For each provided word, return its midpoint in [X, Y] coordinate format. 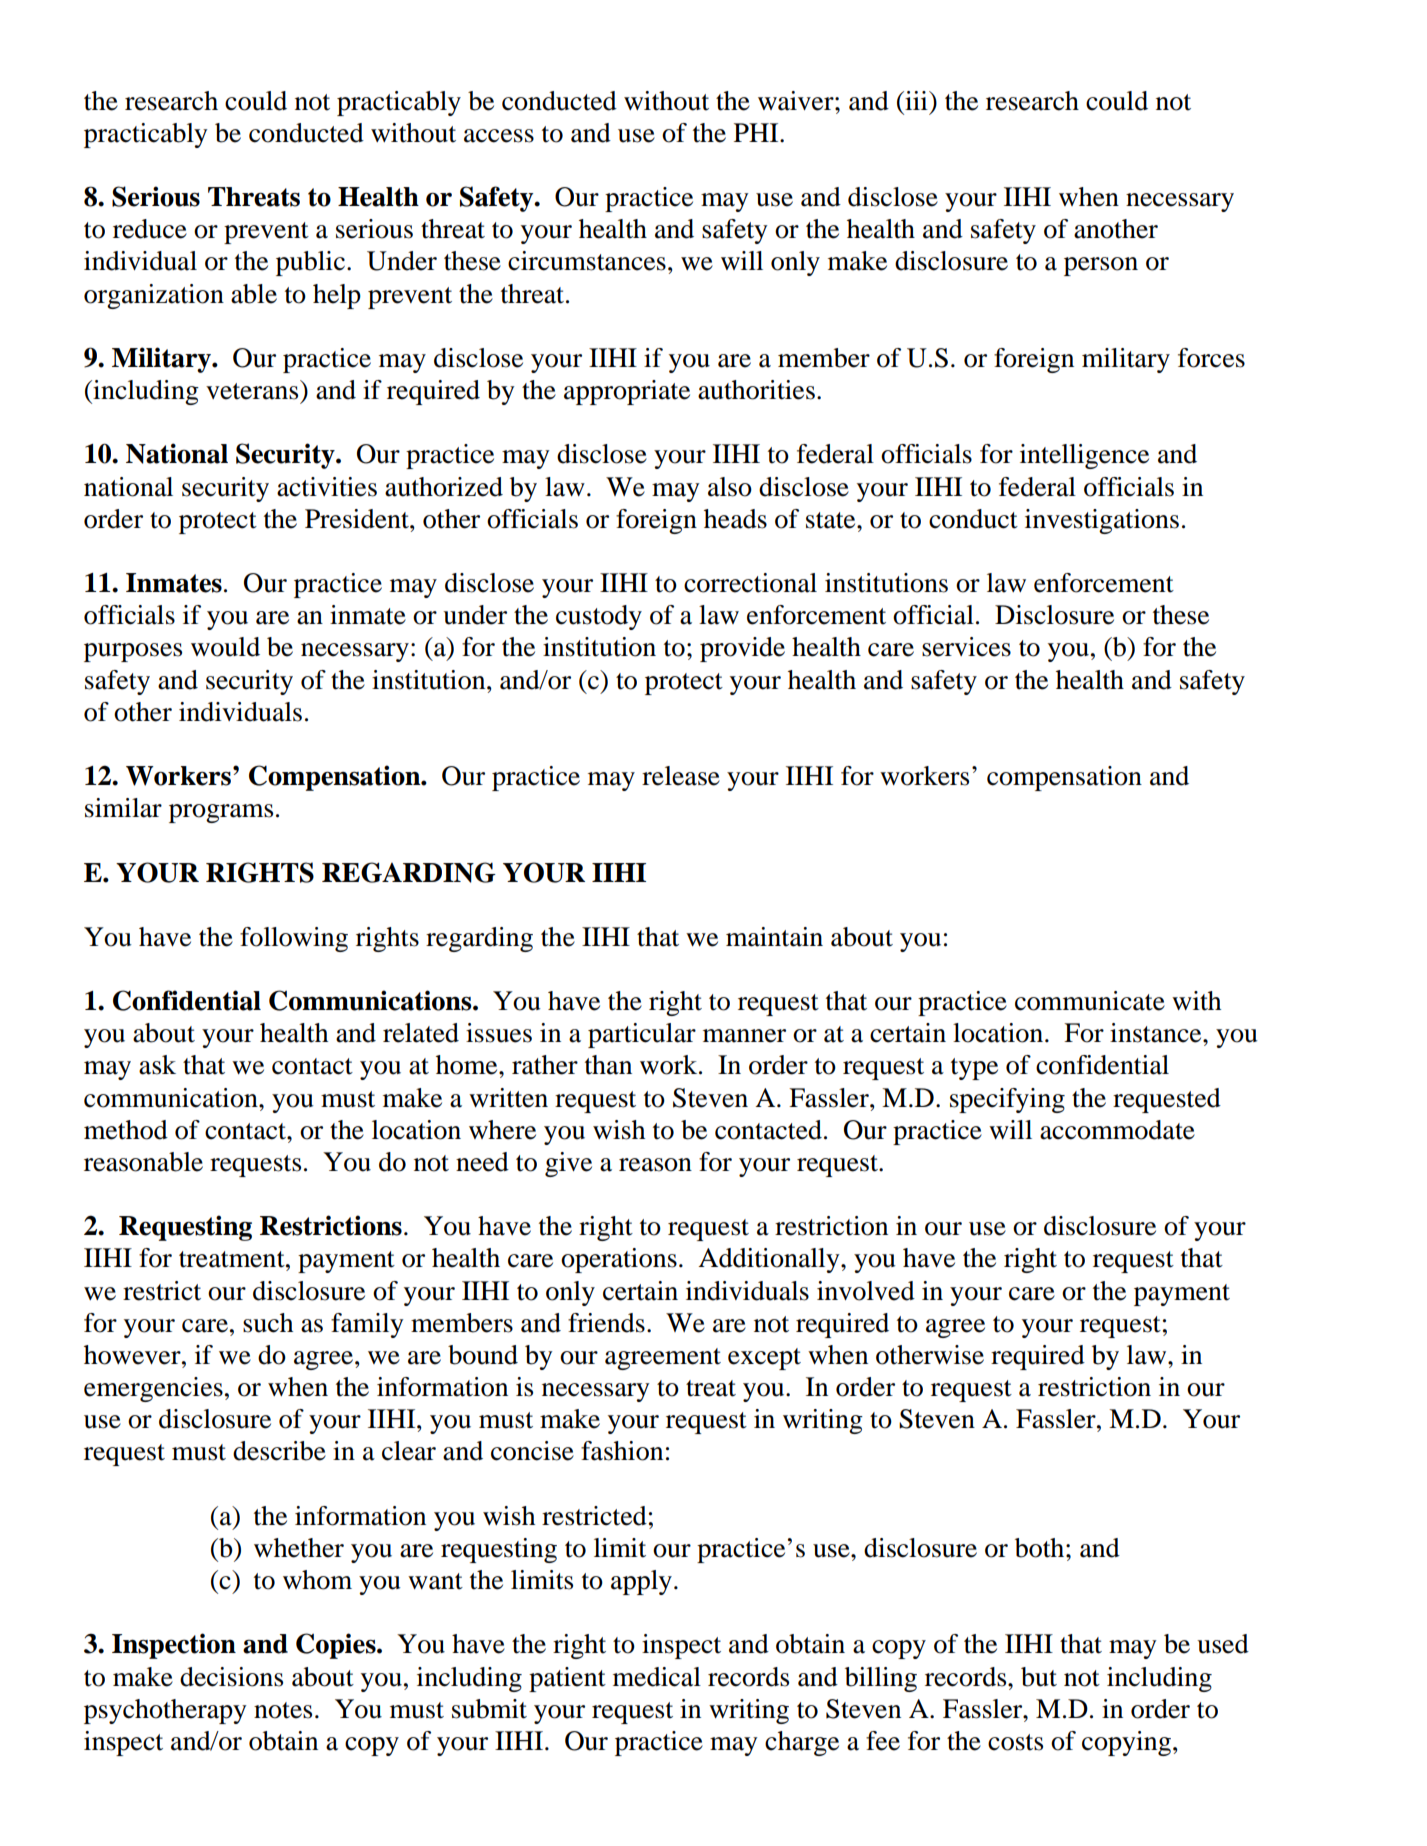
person [1101, 266]
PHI [757, 132]
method [126, 1130]
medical [657, 1677]
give [568, 1164]
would [225, 647]
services [966, 647]
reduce [150, 229]
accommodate [1117, 1130]
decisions [231, 1677]
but [1039, 1677]
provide [742, 649]
